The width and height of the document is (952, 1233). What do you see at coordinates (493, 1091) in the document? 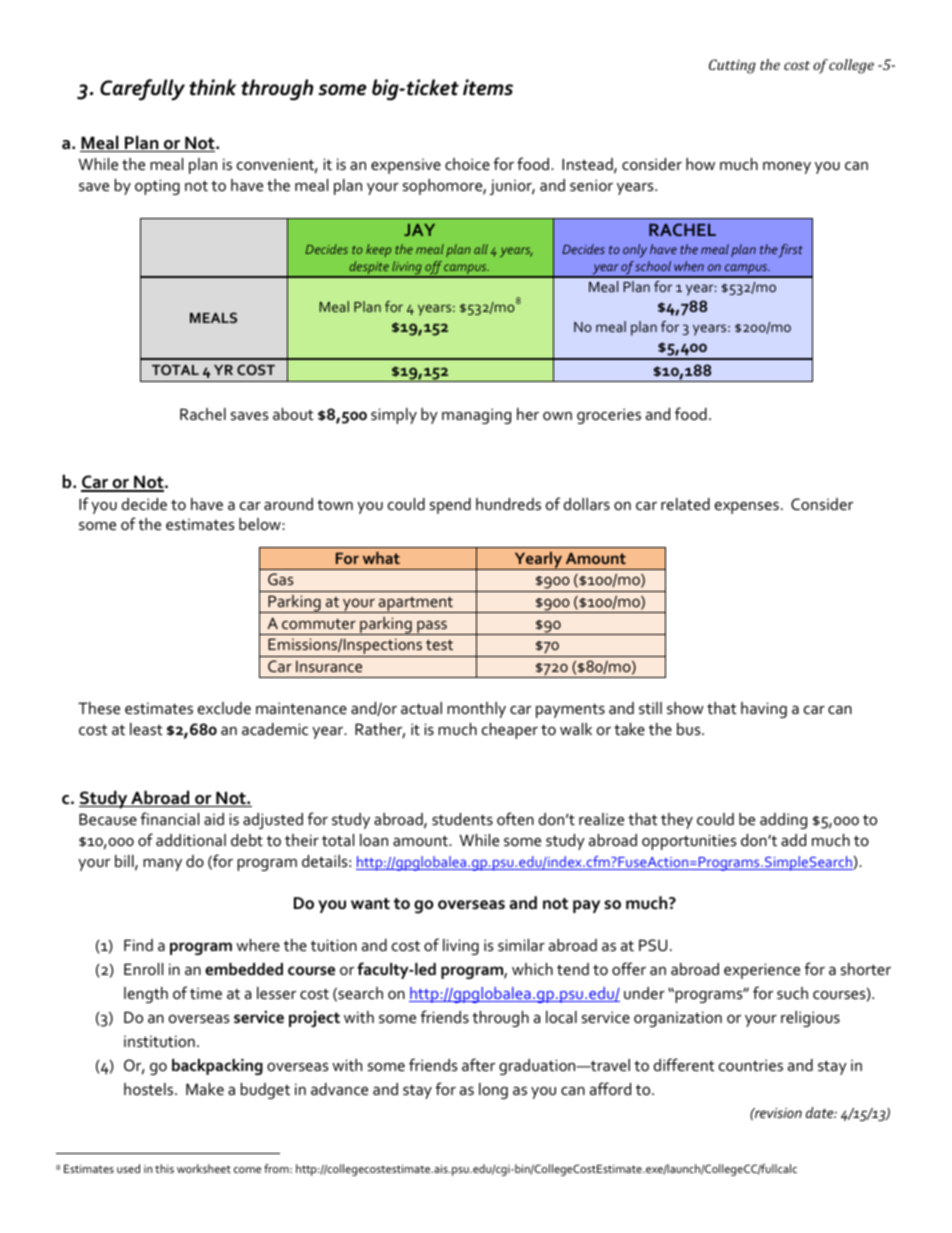
I see `long` at bounding box center [493, 1091].
